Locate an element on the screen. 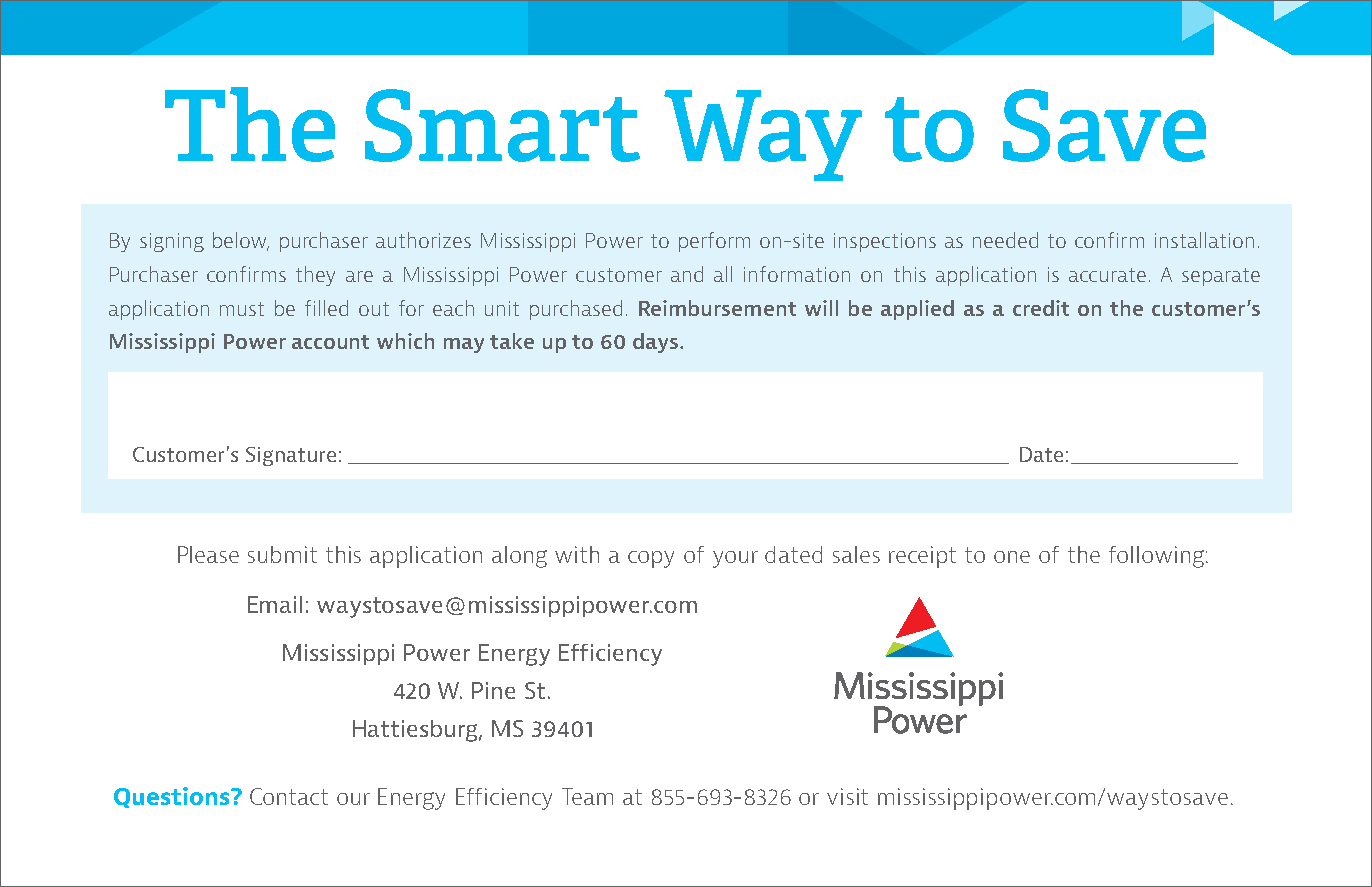 This screenshot has width=1372, height=887. your is located at coordinates (735, 559).
